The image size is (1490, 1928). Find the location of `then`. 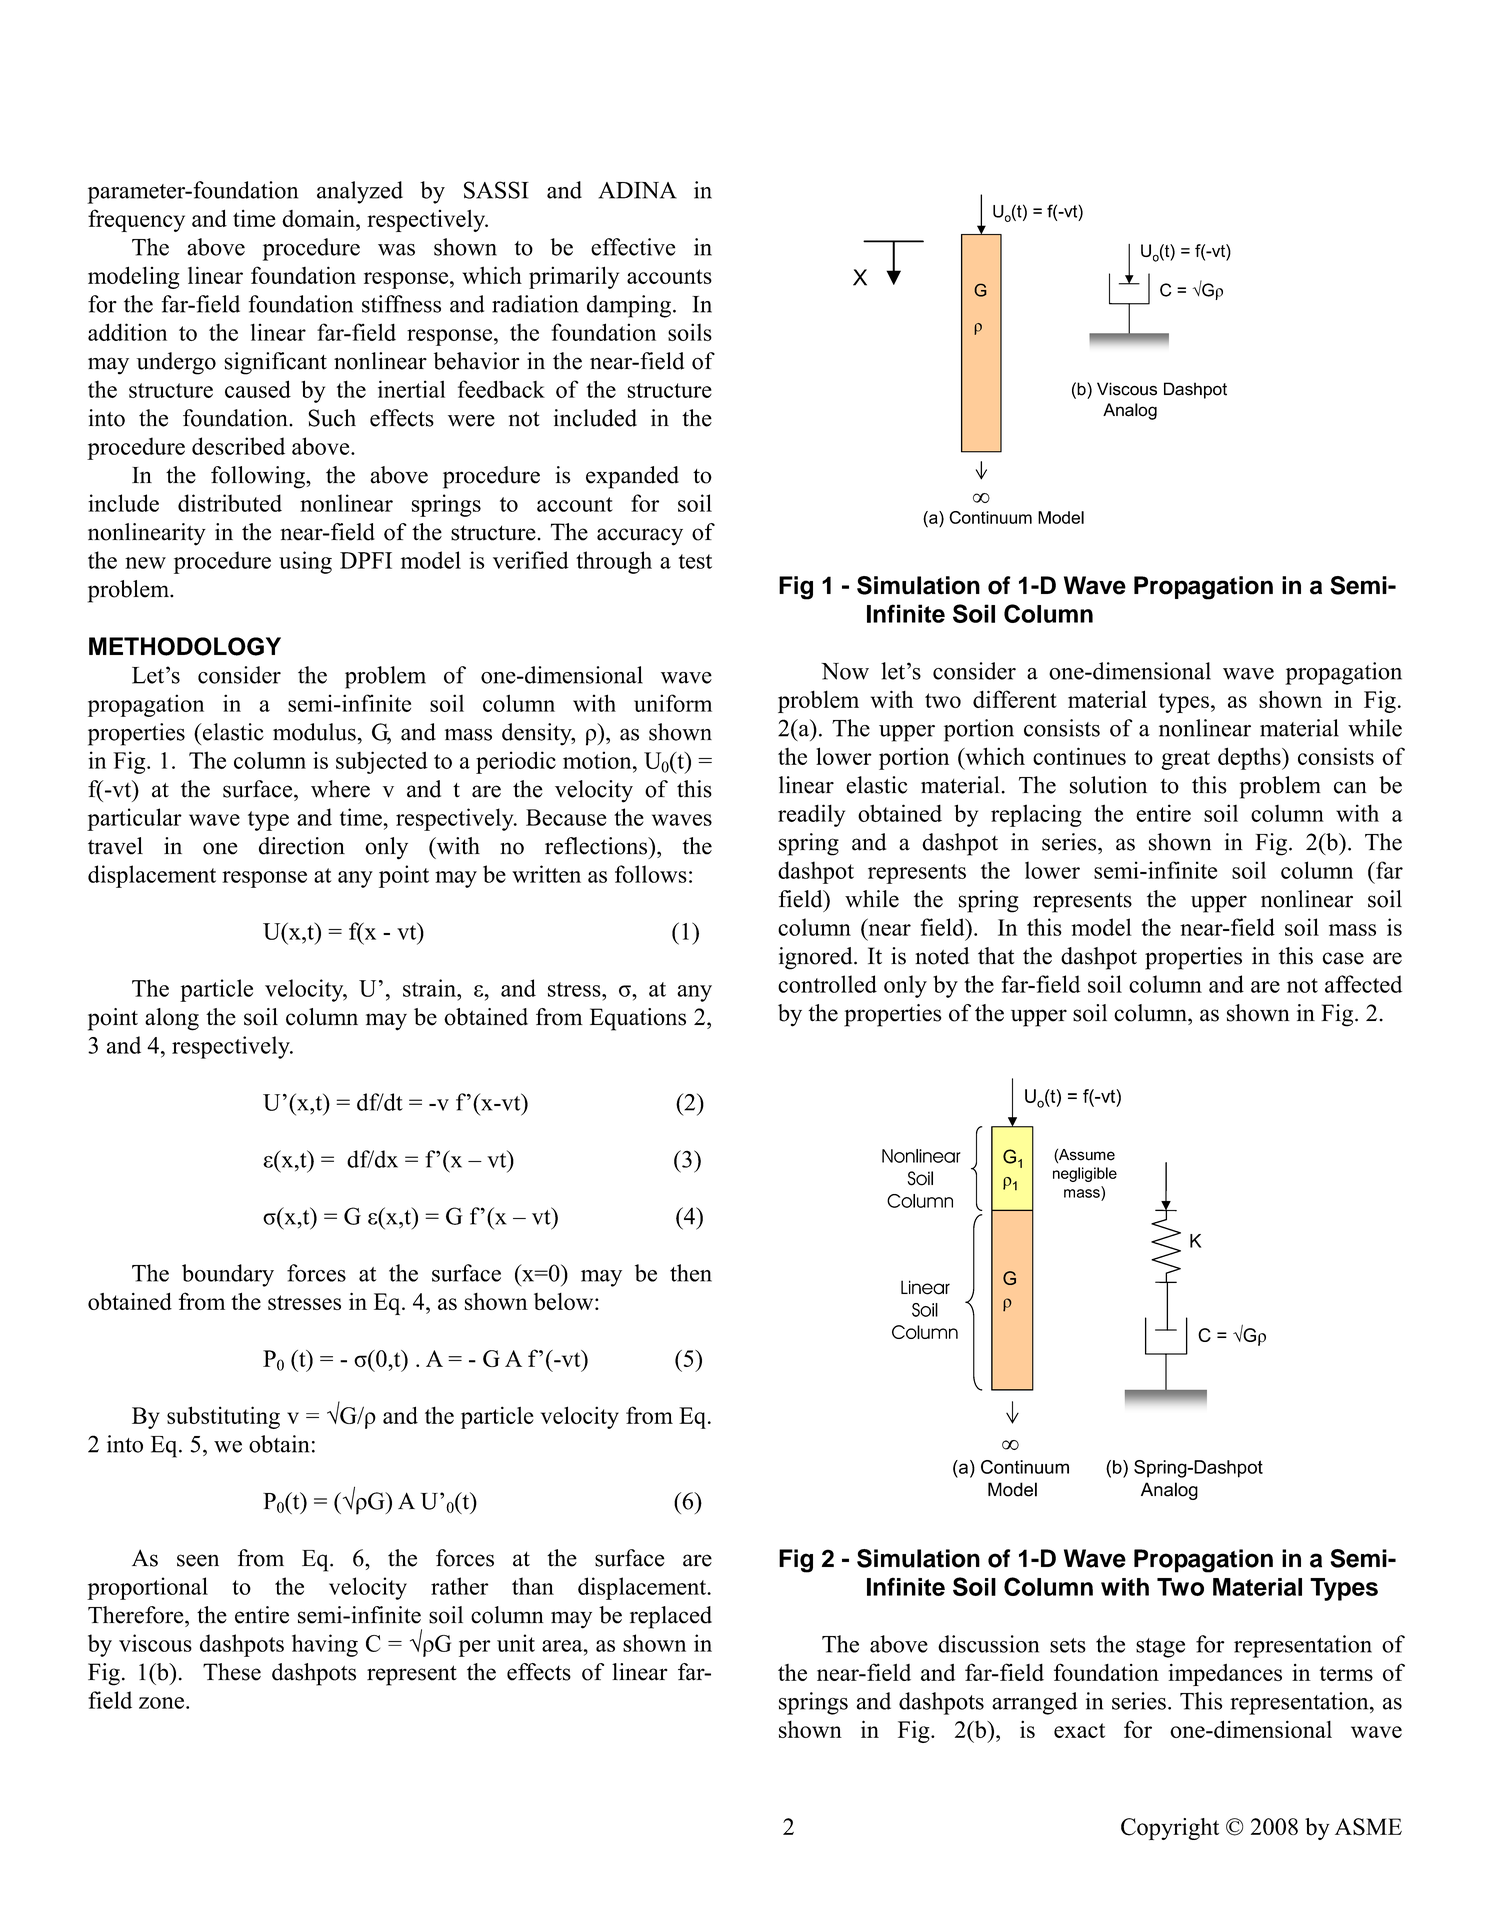

then is located at coordinates (691, 1273).
